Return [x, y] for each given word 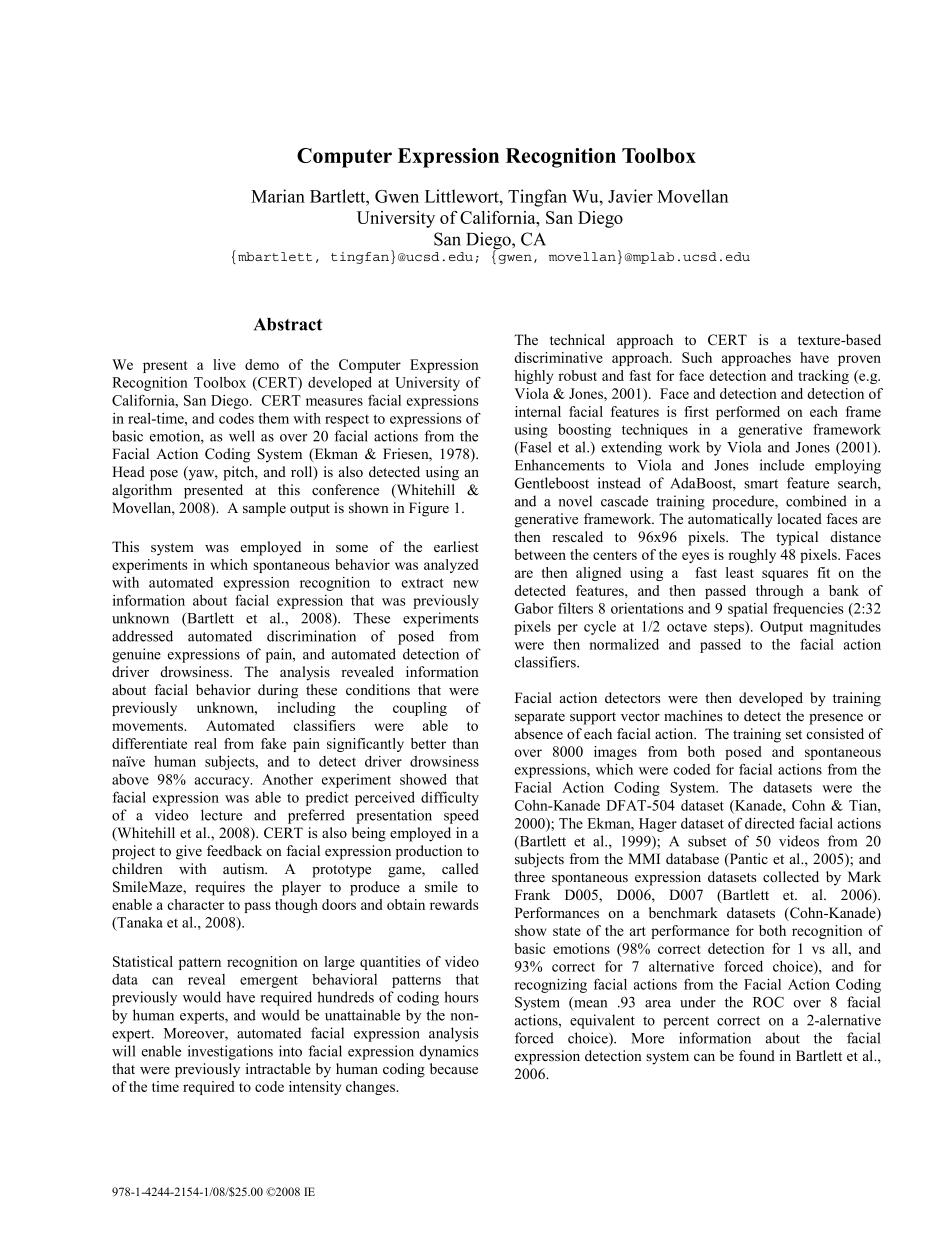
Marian [278, 196]
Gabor [533, 608]
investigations [230, 1052]
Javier [630, 196]
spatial [748, 610]
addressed [142, 636]
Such [697, 357]
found [757, 1055]
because [454, 1068]
